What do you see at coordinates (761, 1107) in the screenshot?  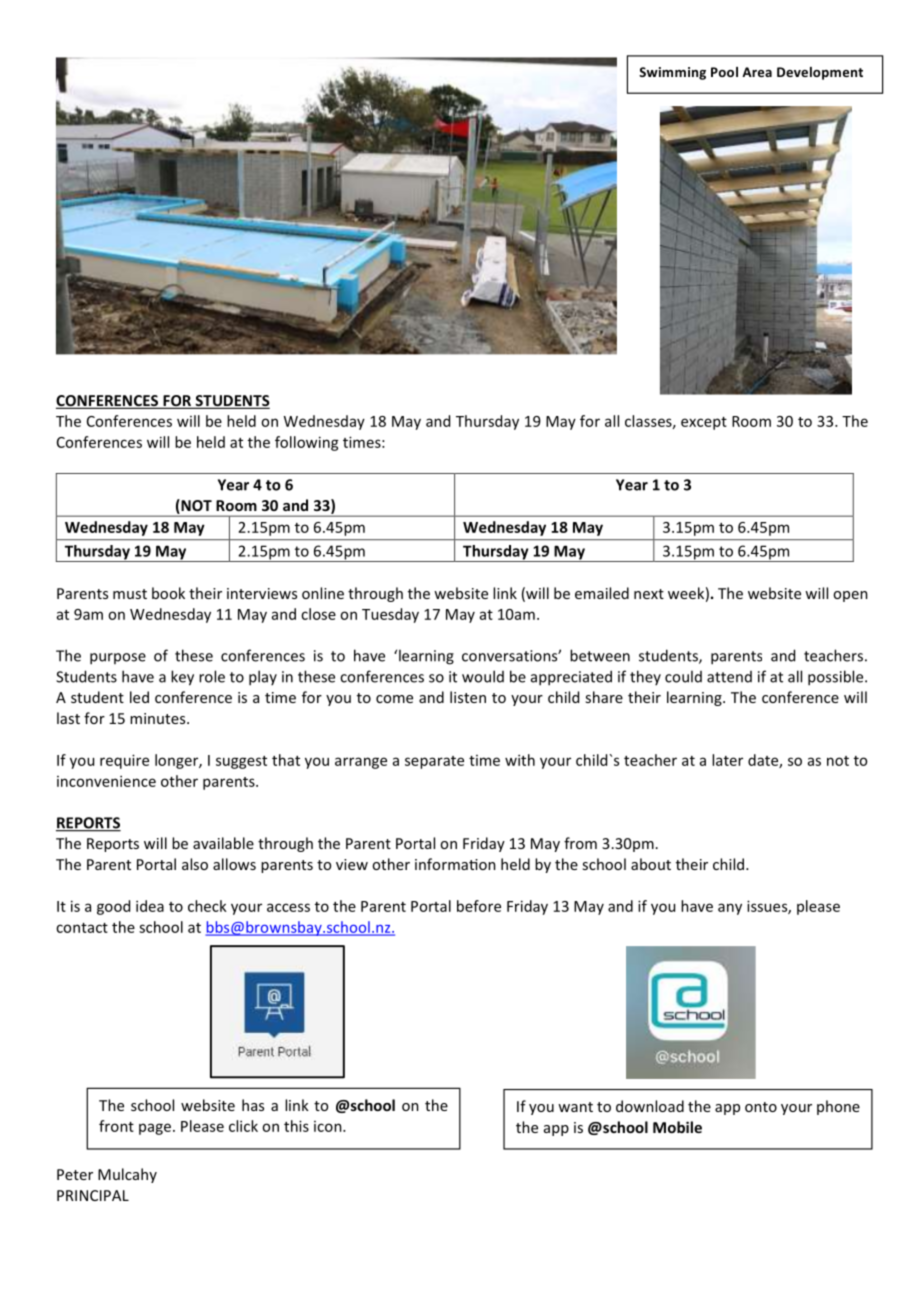 I see `onto` at bounding box center [761, 1107].
